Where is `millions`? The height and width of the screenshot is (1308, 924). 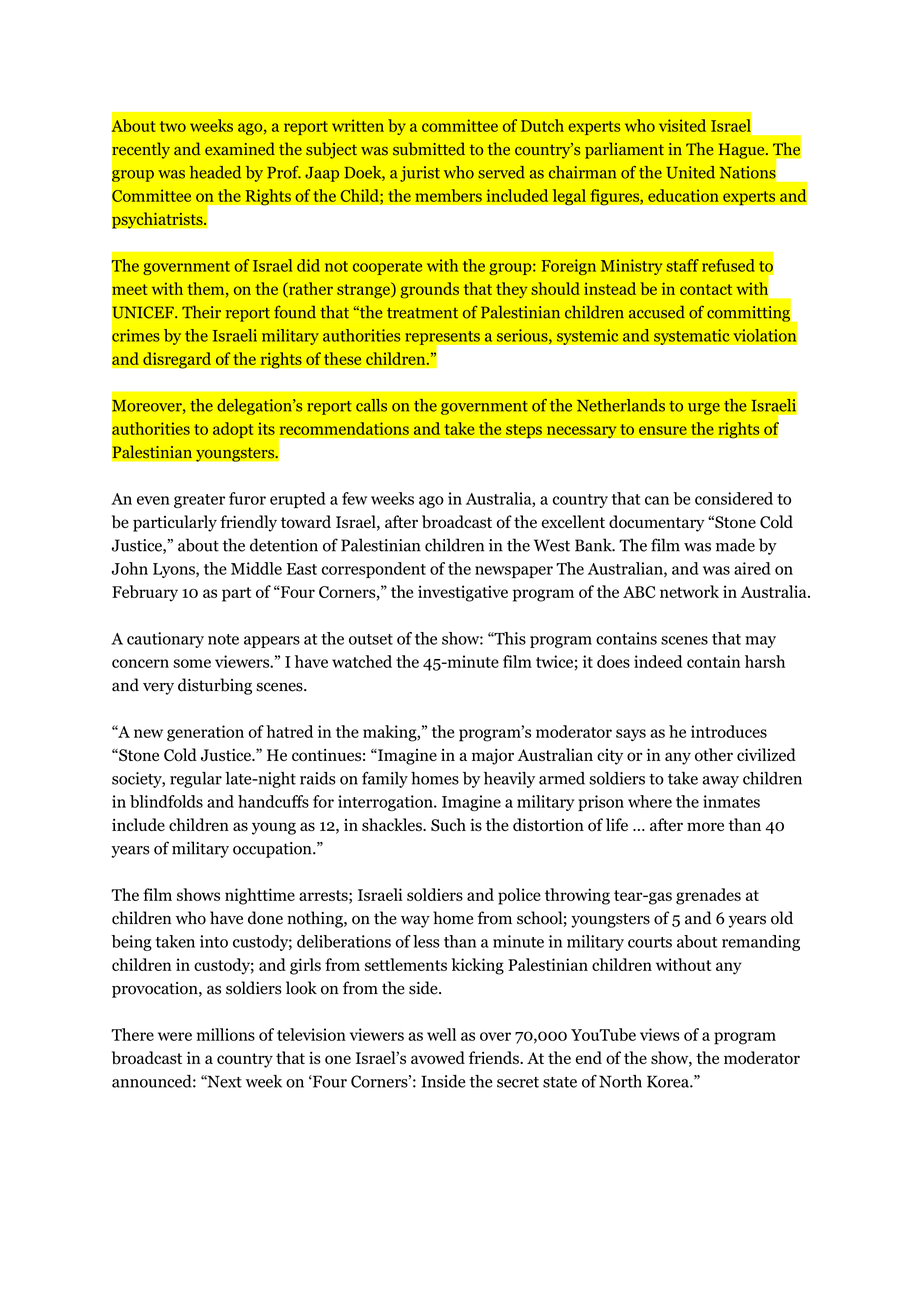 millions is located at coordinates (226, 1034).
